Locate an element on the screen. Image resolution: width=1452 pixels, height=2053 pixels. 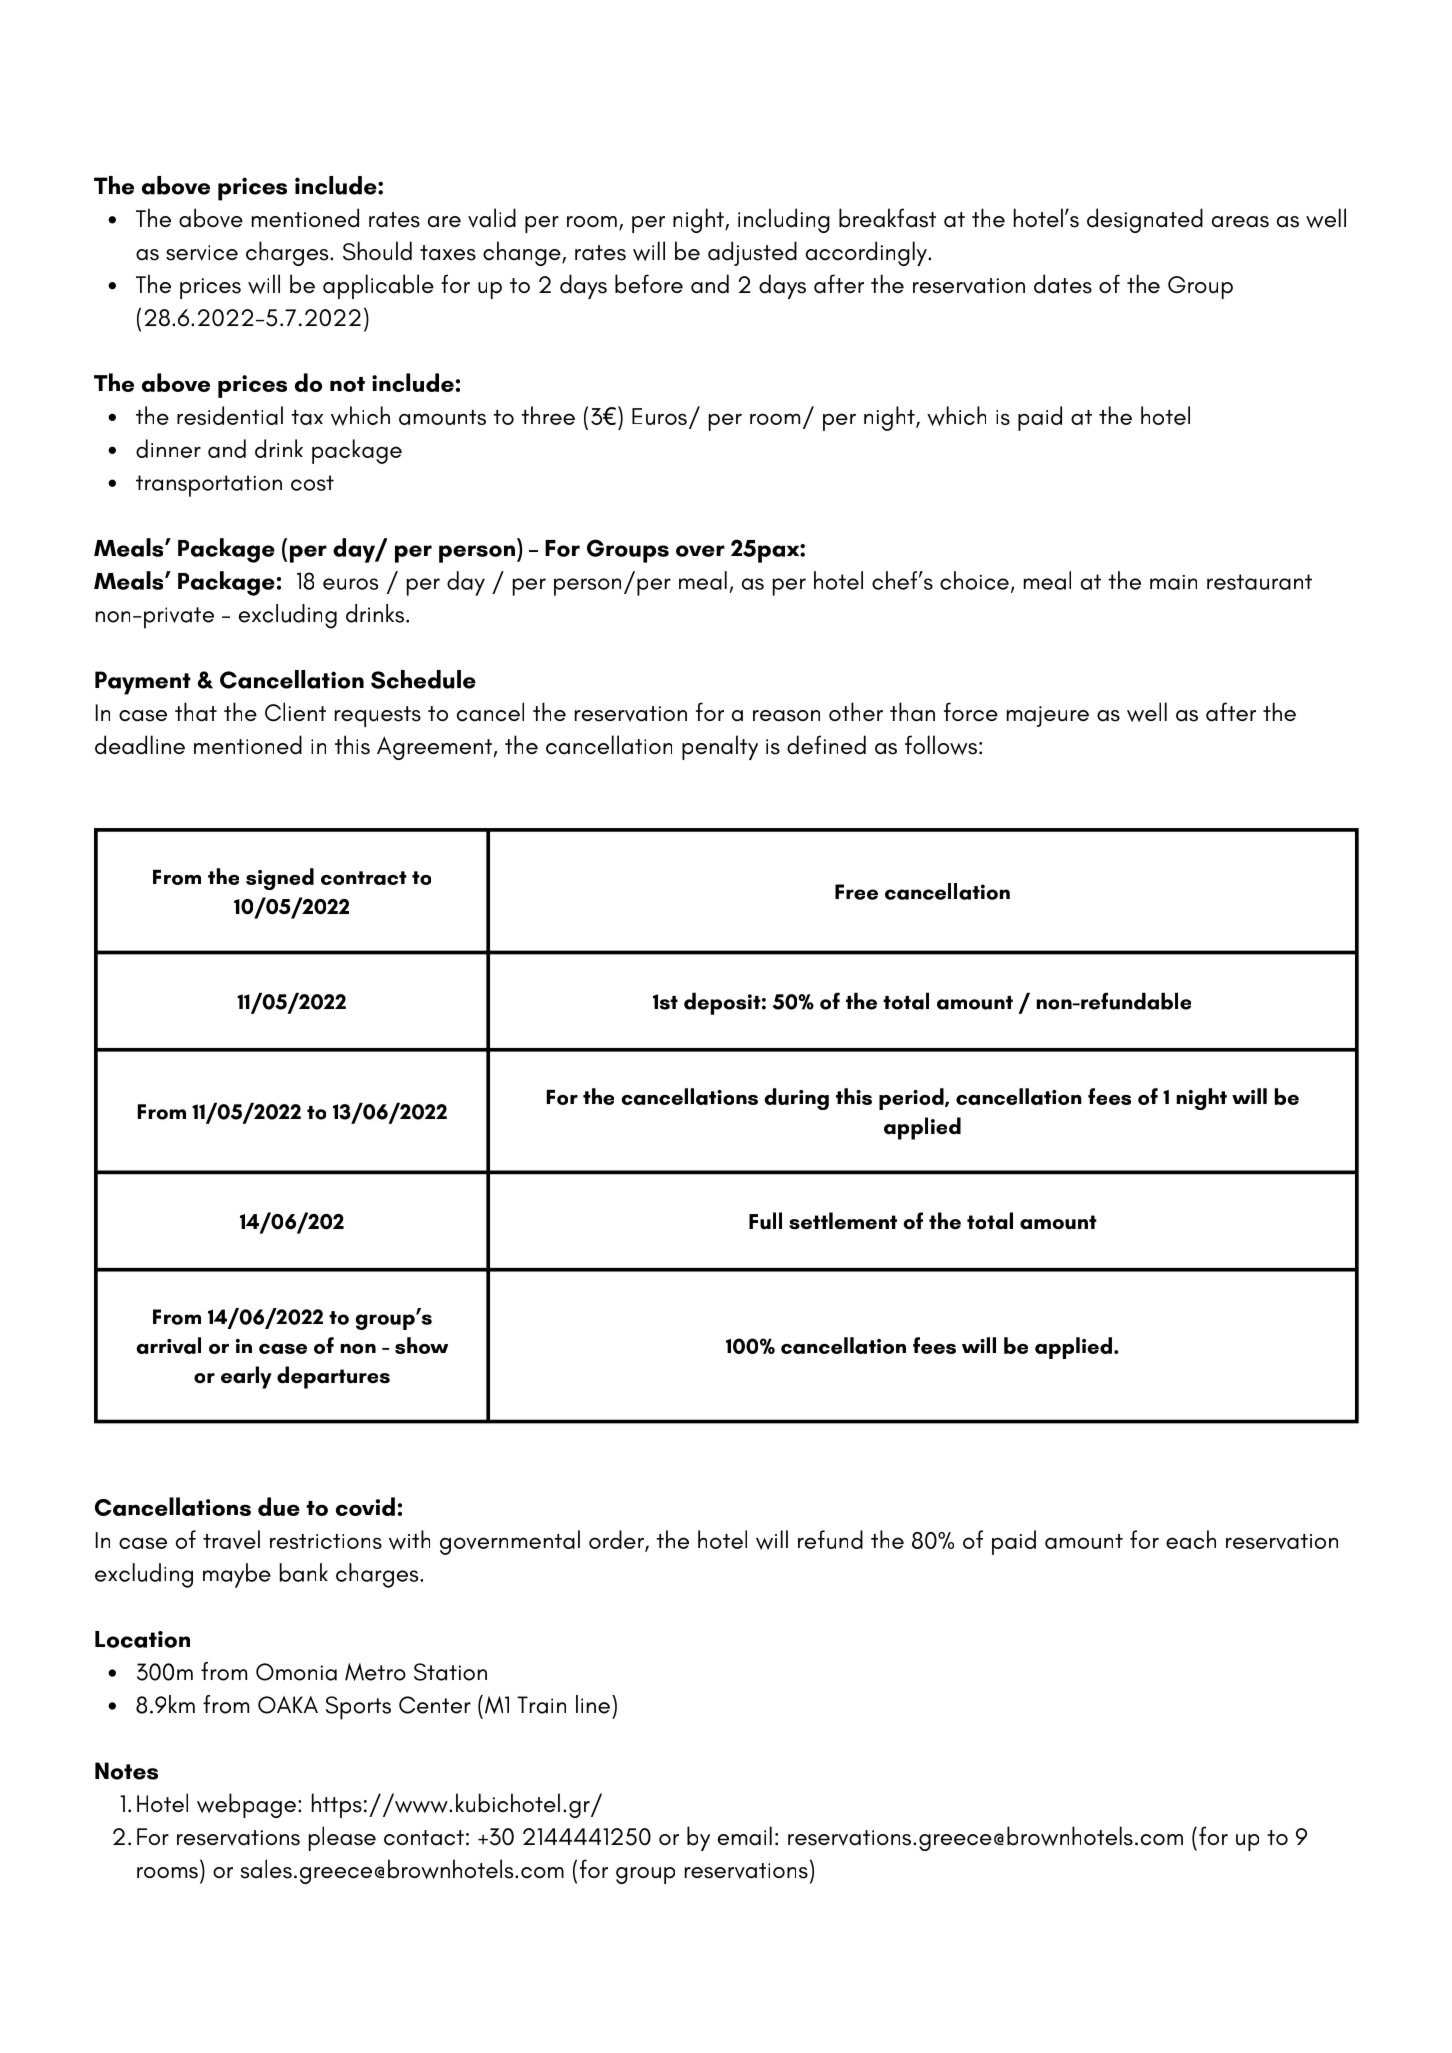
email is located at coordinates (745, 1836).
